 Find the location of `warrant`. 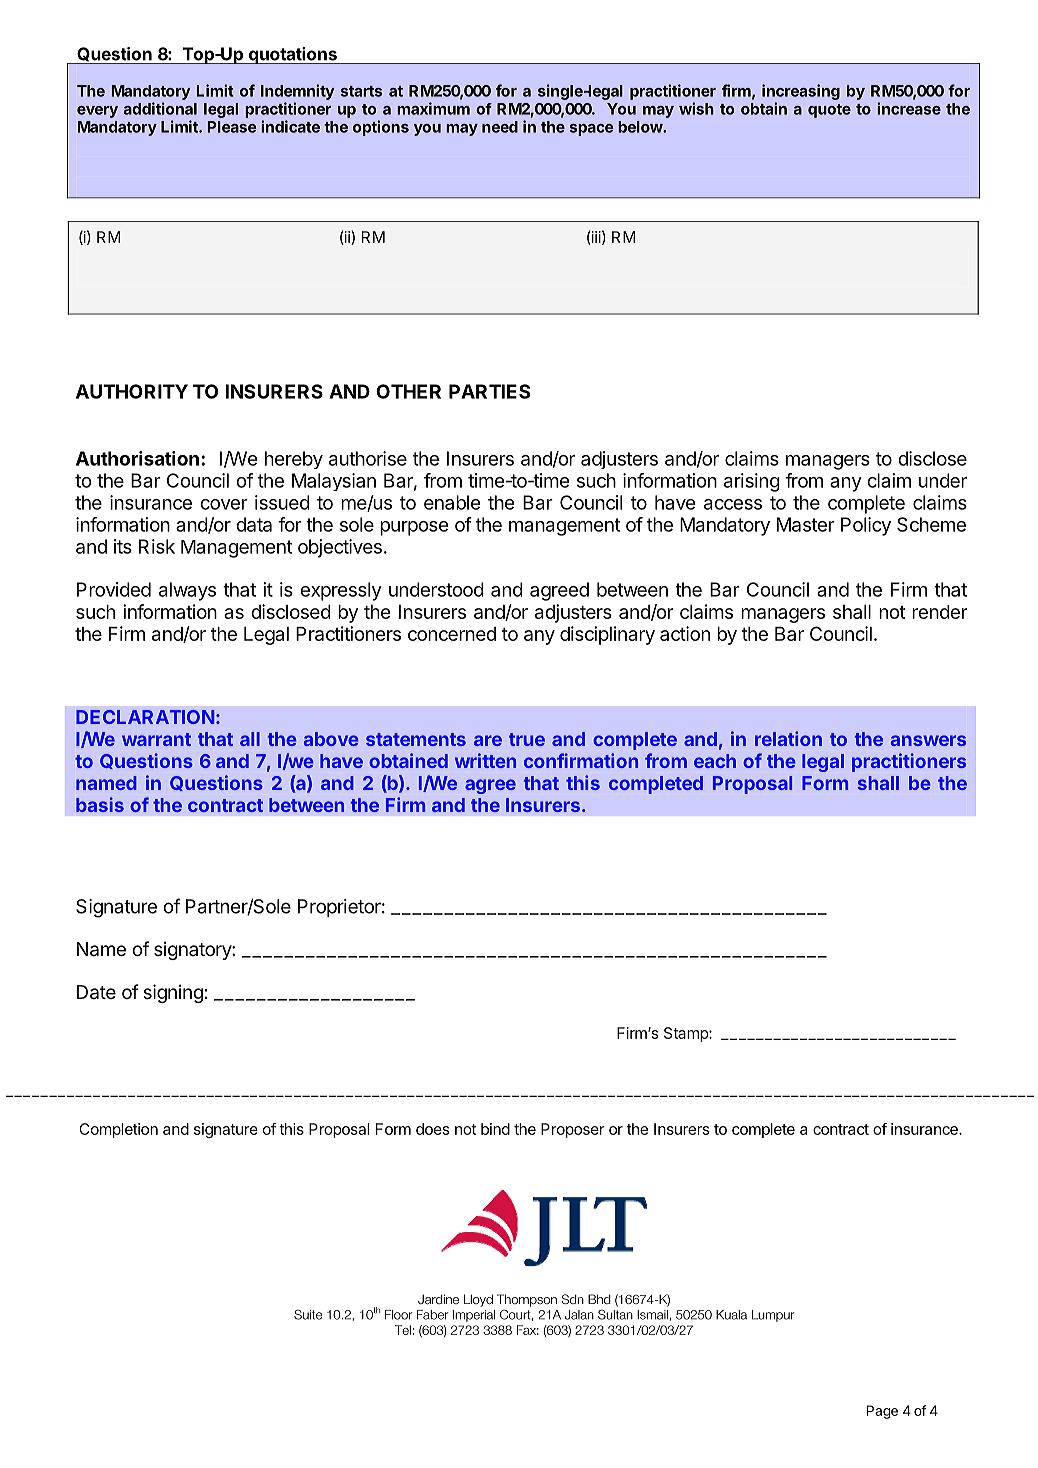

warrant is located at coordinates (156, 739).
